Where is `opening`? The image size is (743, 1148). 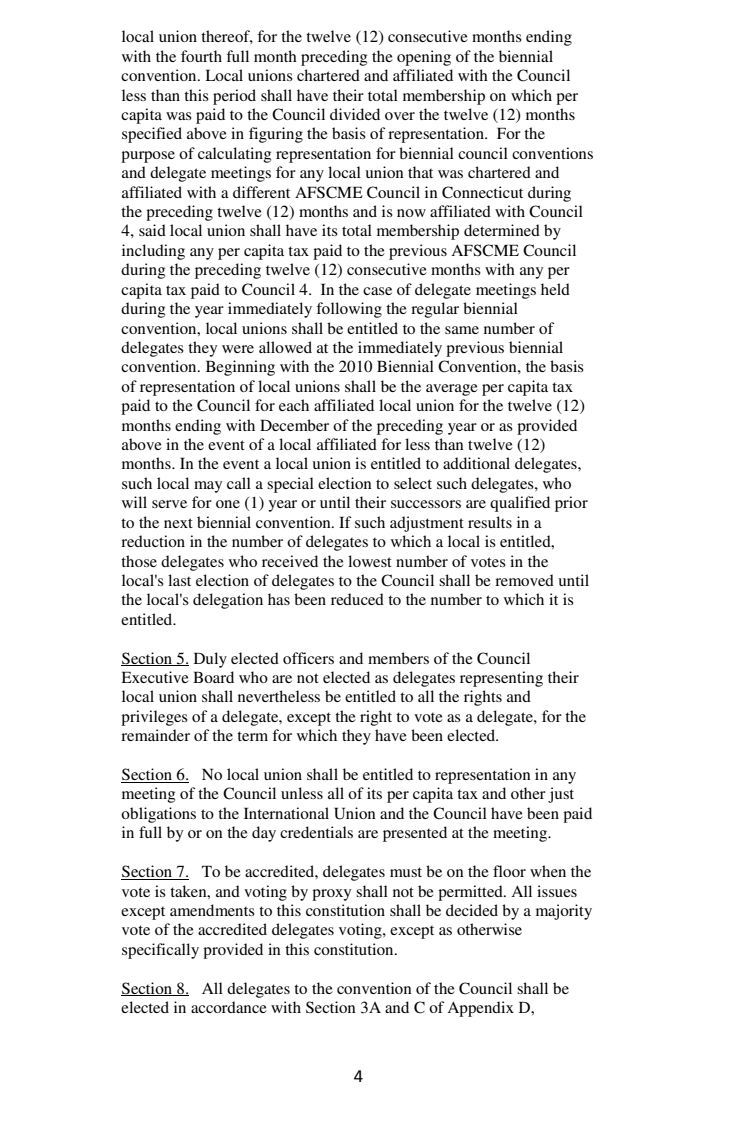 opening is located at coordinates (424, 58).
